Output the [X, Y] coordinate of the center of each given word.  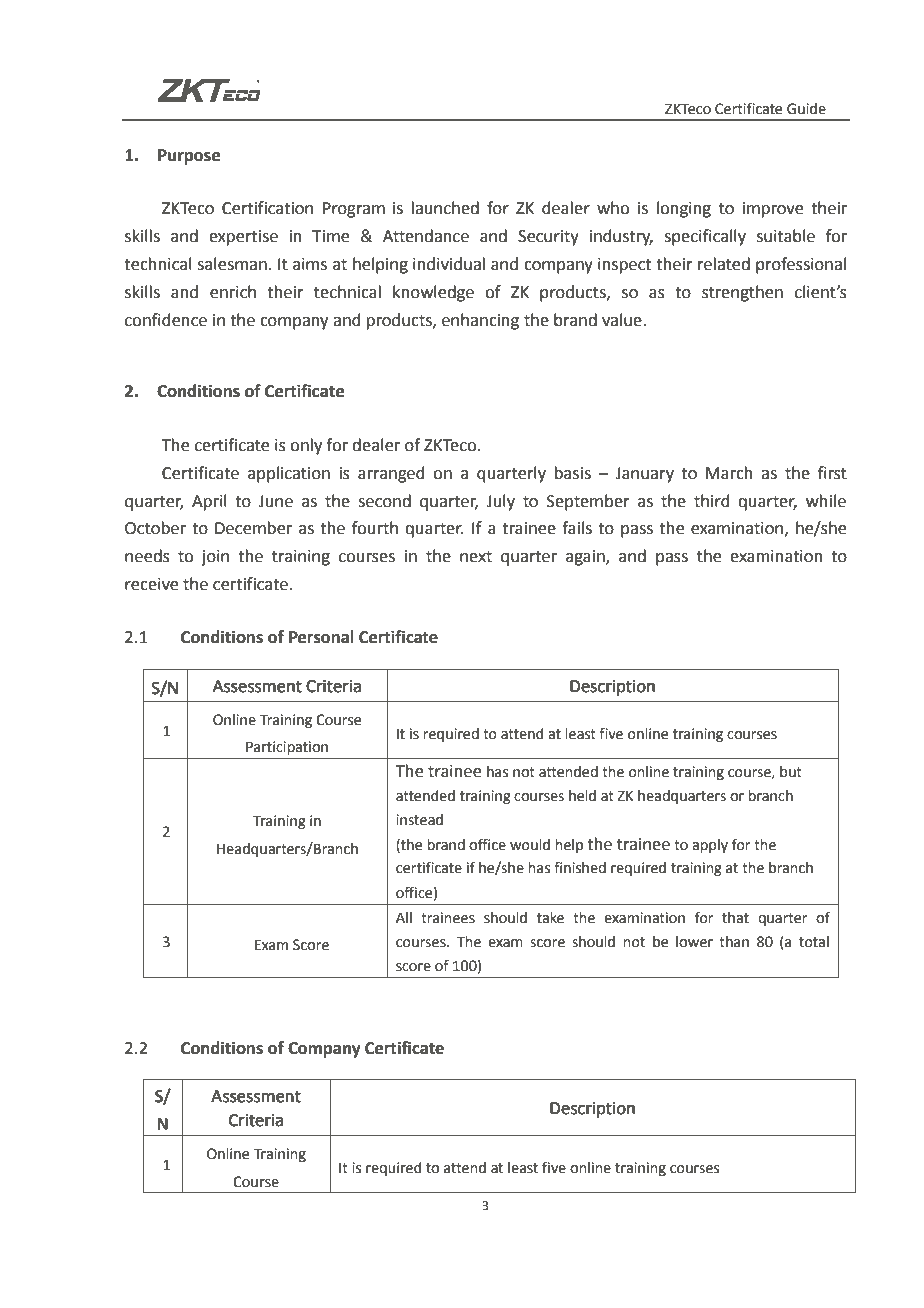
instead [419, 820]
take [550, 918]
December [253, 528]
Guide [806, 109]
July [500, 502]
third [712, 501]
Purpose [189, 157]
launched [445, 208]
